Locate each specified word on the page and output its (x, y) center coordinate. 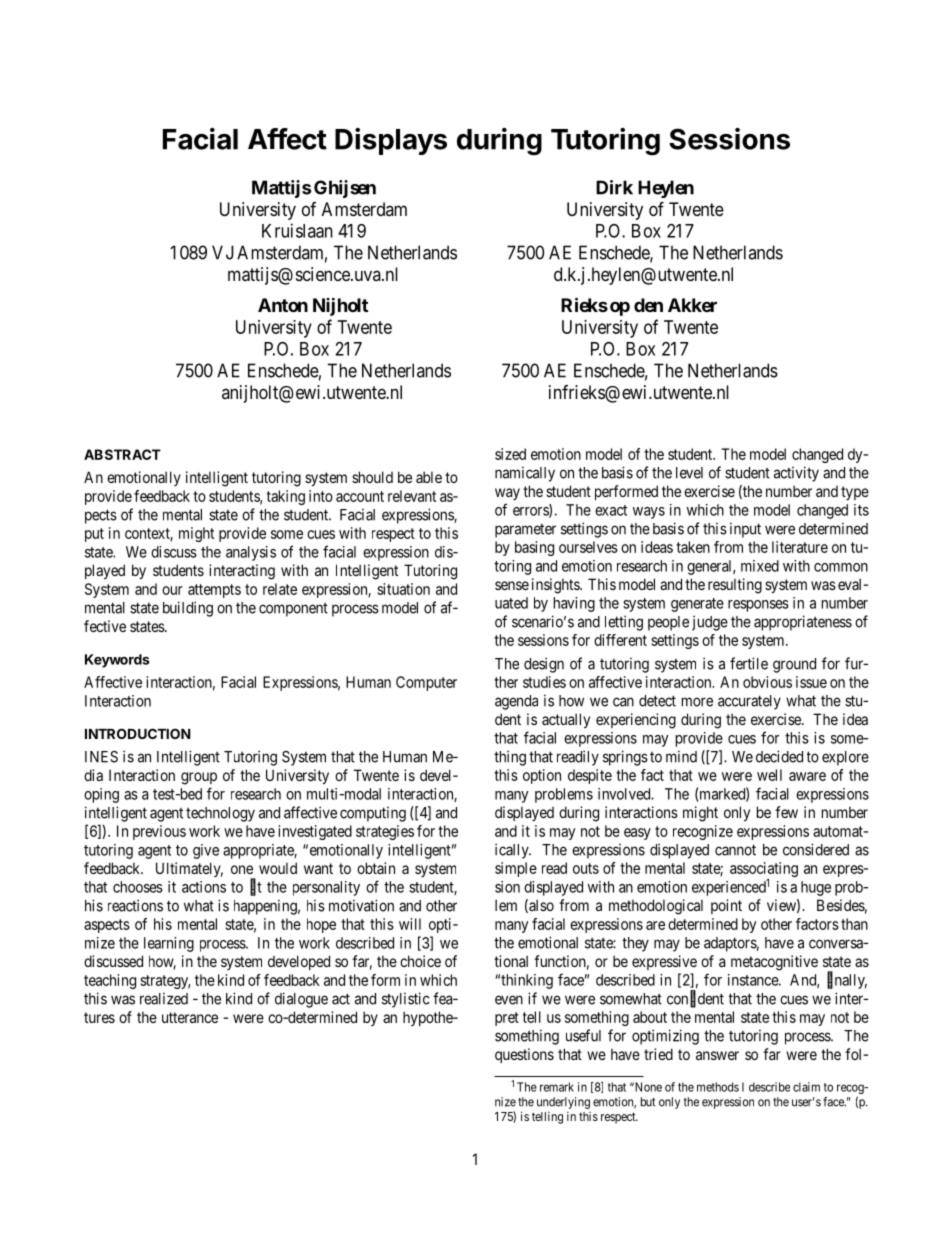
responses (758, 606)
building (188, 609)
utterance (190, 1017)
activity (796, 474)
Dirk (614, 187)
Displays (391, 141)
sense (512, 585)
